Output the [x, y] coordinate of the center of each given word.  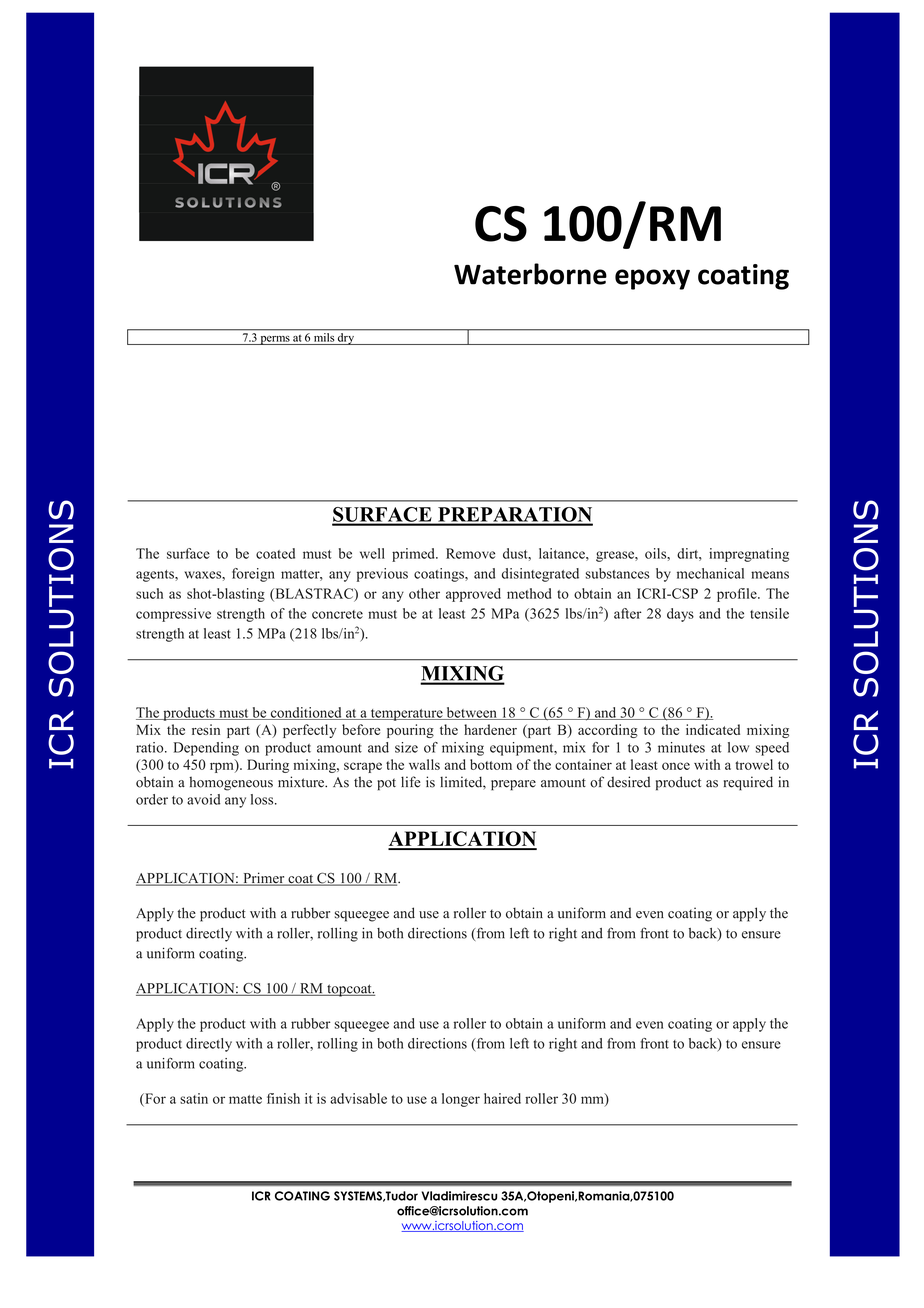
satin [194, 1098]
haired [502, 1098]
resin [206, 729]
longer [461, 1100]
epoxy [652, 279]
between [471, 713]
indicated [713, 729]
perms [275, 340]
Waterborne [530, 274]
